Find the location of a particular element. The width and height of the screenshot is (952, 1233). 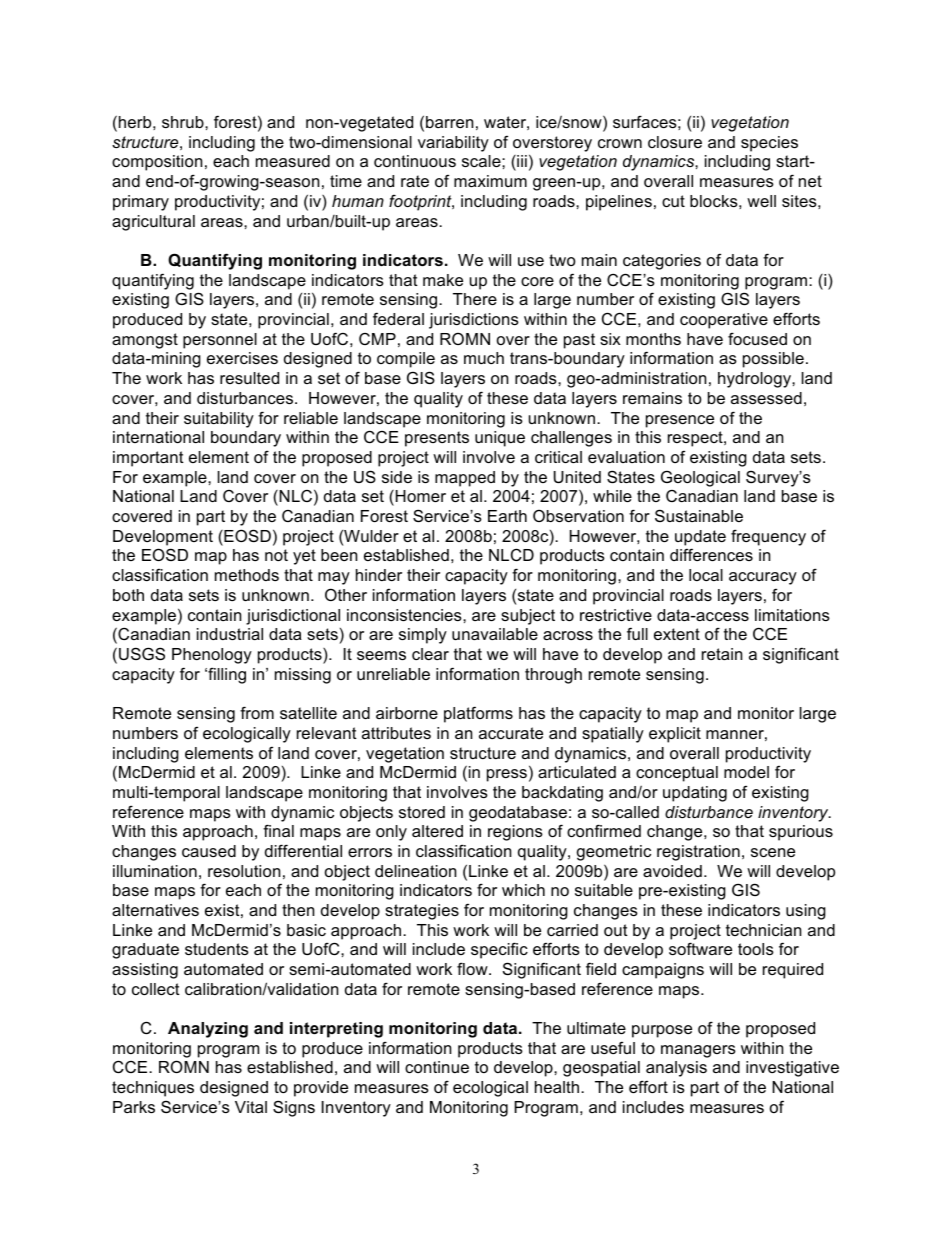

shrub is located at coordinates (184, 122).
